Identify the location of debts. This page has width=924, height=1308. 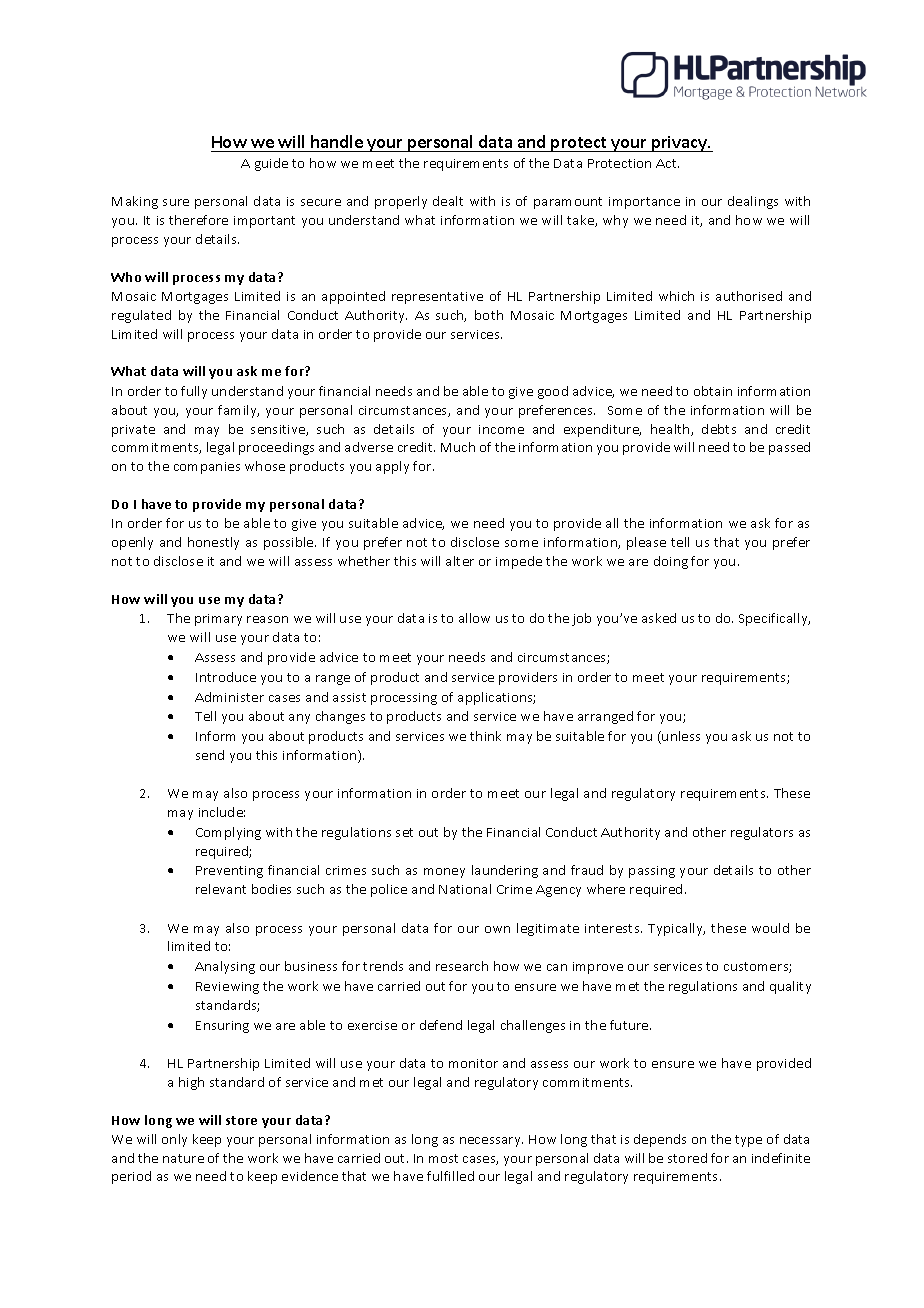
(719, 429).
